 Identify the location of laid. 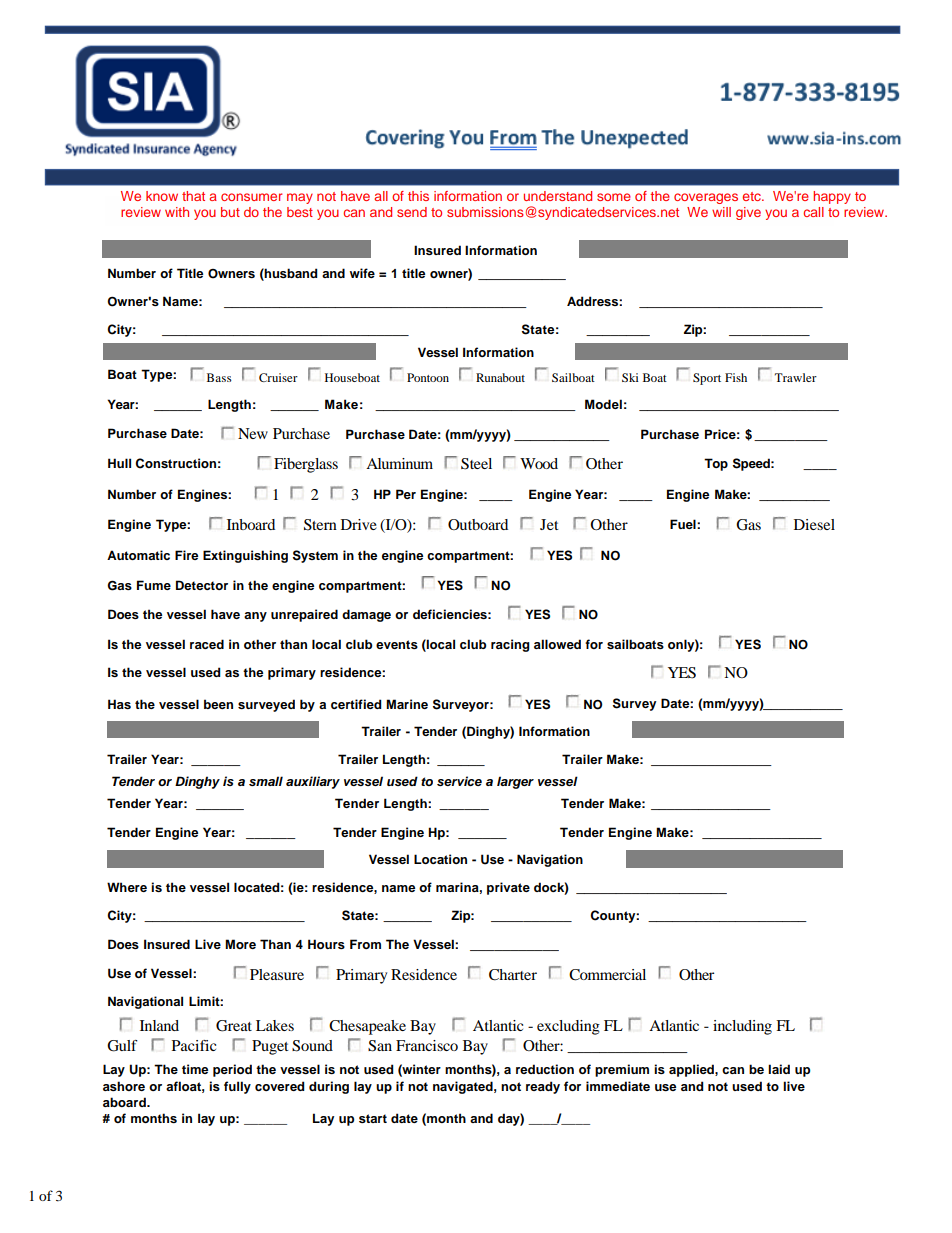
(779, 1069).
